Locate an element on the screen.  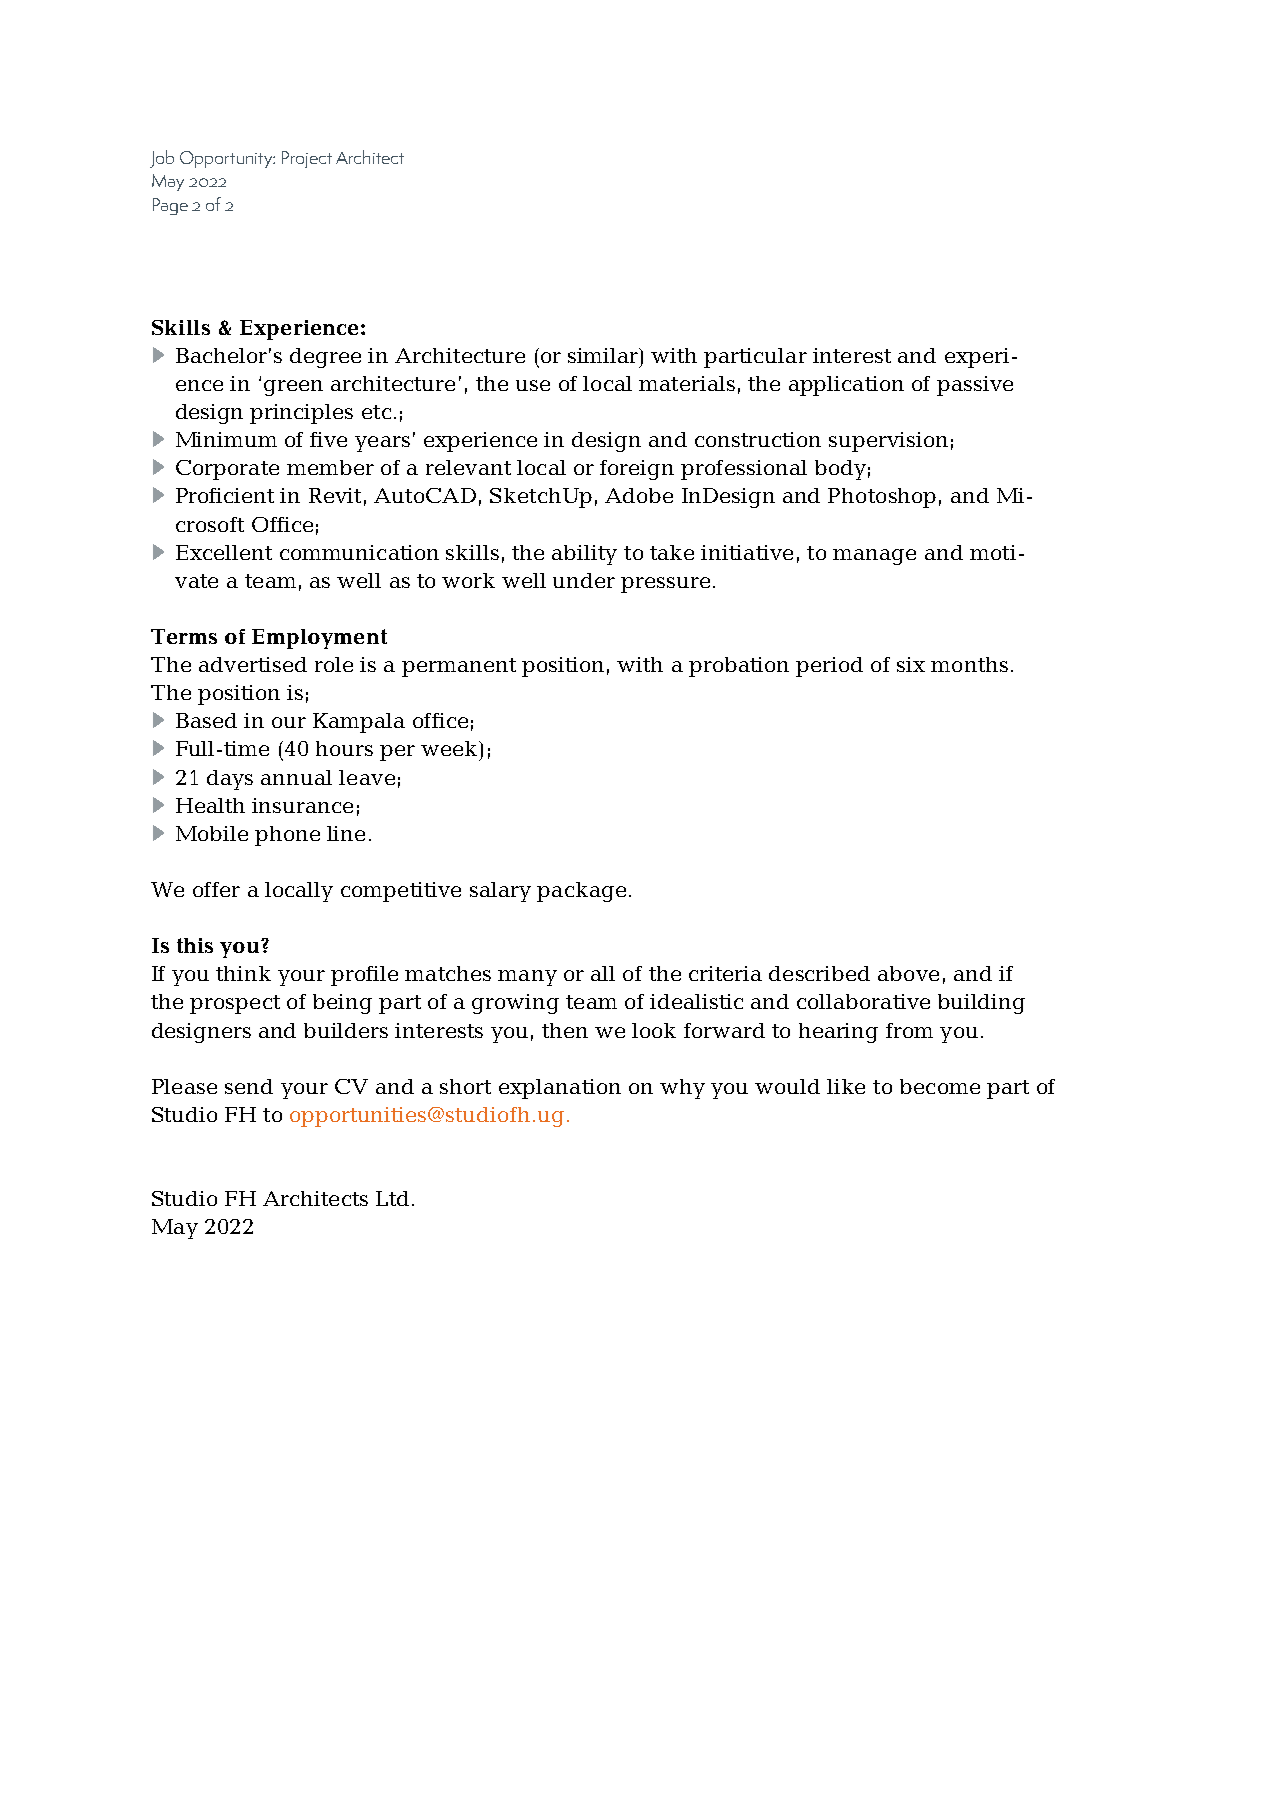
Opportunity is located at coordinates (227, 159).
